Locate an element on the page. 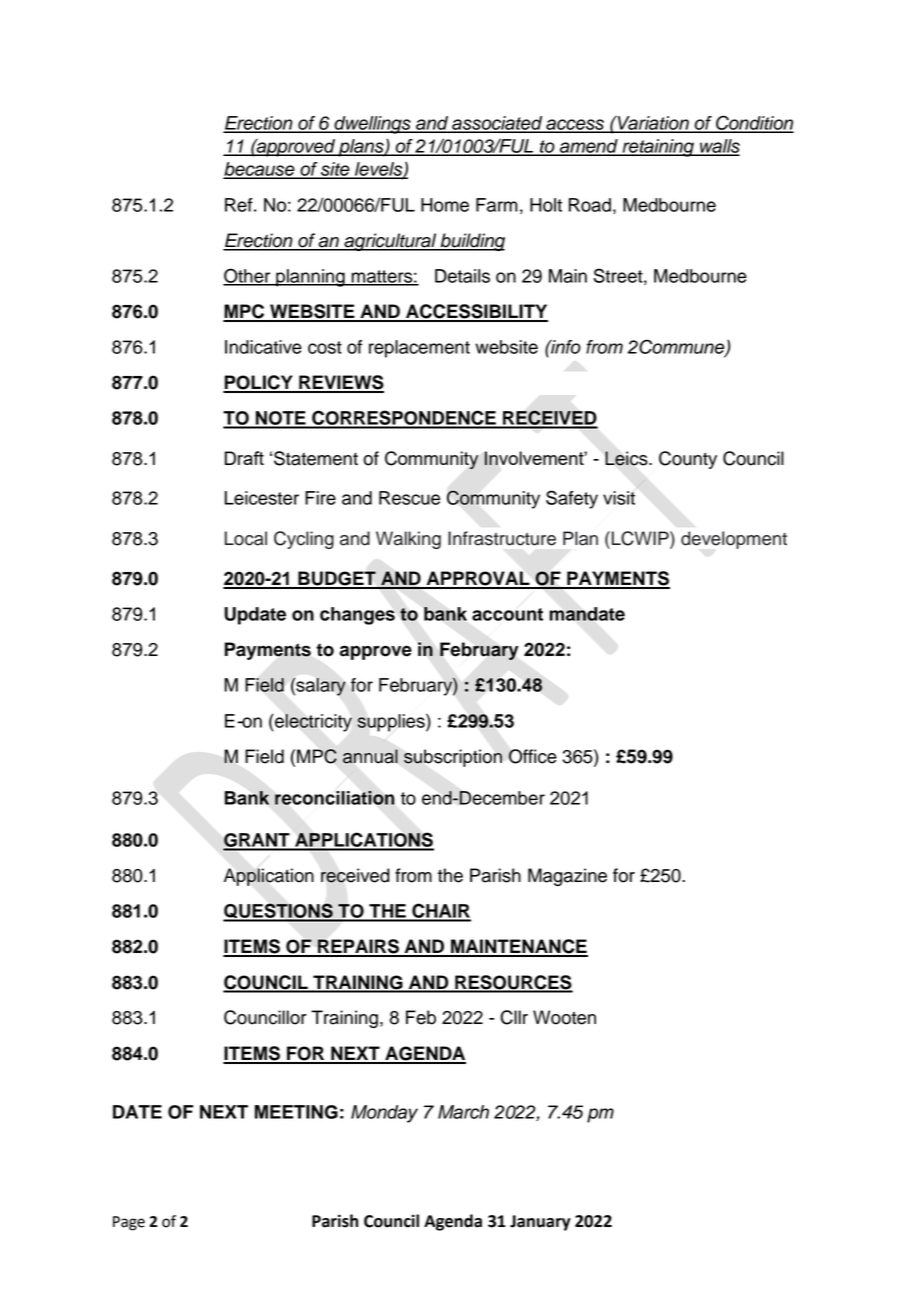 This image has height=1308, width=924. development is located at coordinates (734, 540).
